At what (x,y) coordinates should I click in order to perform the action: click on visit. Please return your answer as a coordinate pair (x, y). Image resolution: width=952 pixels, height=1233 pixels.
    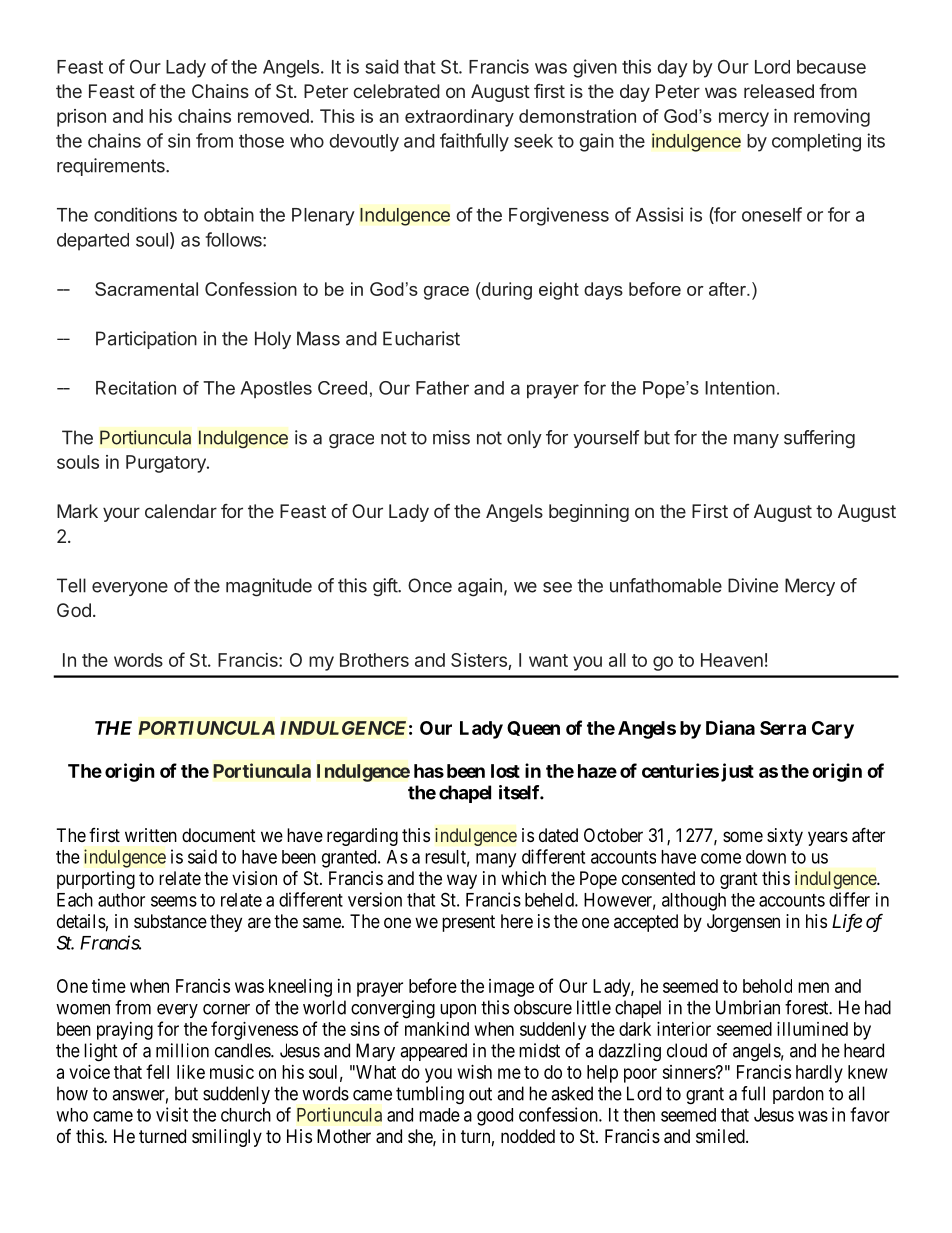
    Looking at the image, I should click on (172, 1114).
